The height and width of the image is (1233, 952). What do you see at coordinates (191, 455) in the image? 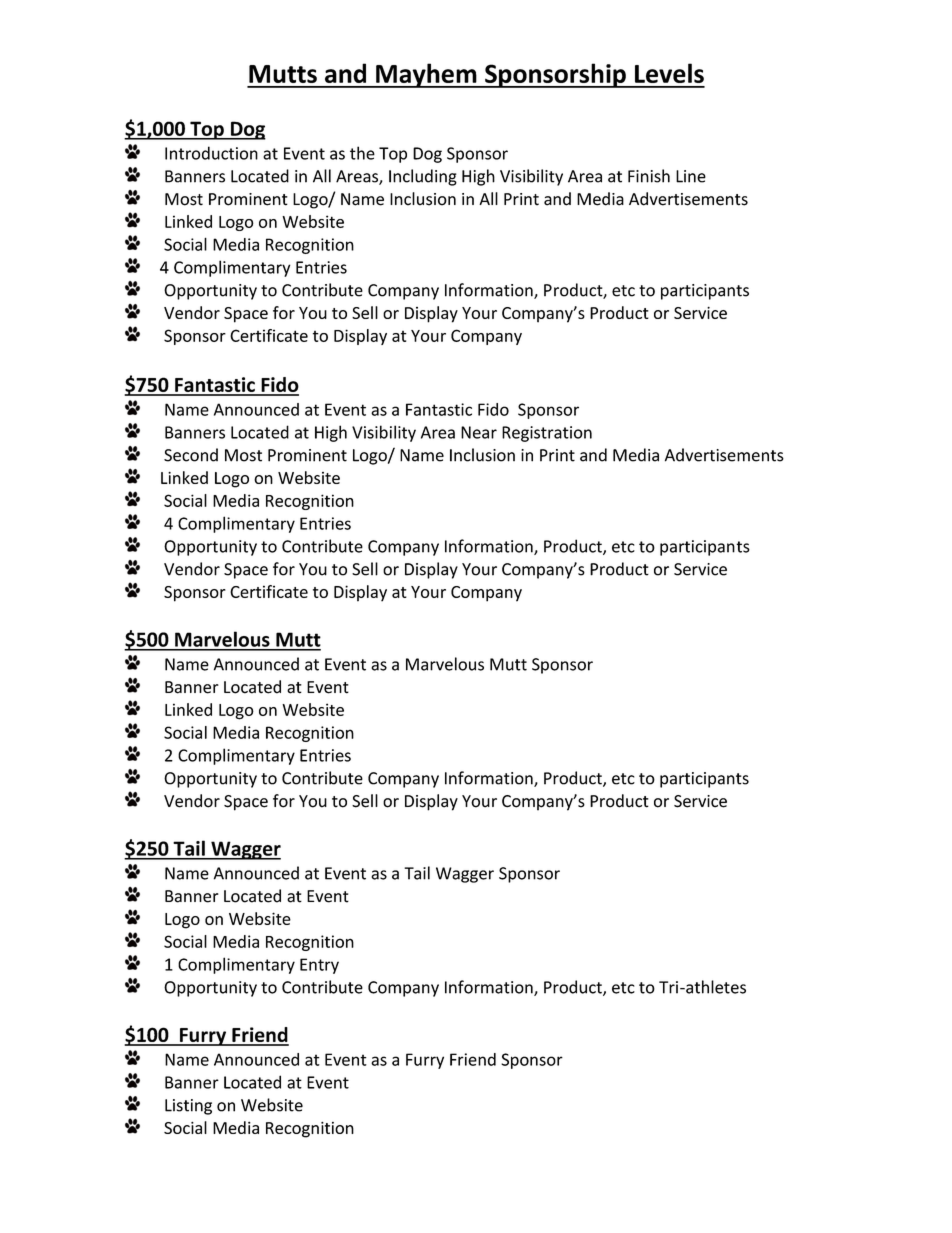
I see `Second` at bounding box center [191, 455].
